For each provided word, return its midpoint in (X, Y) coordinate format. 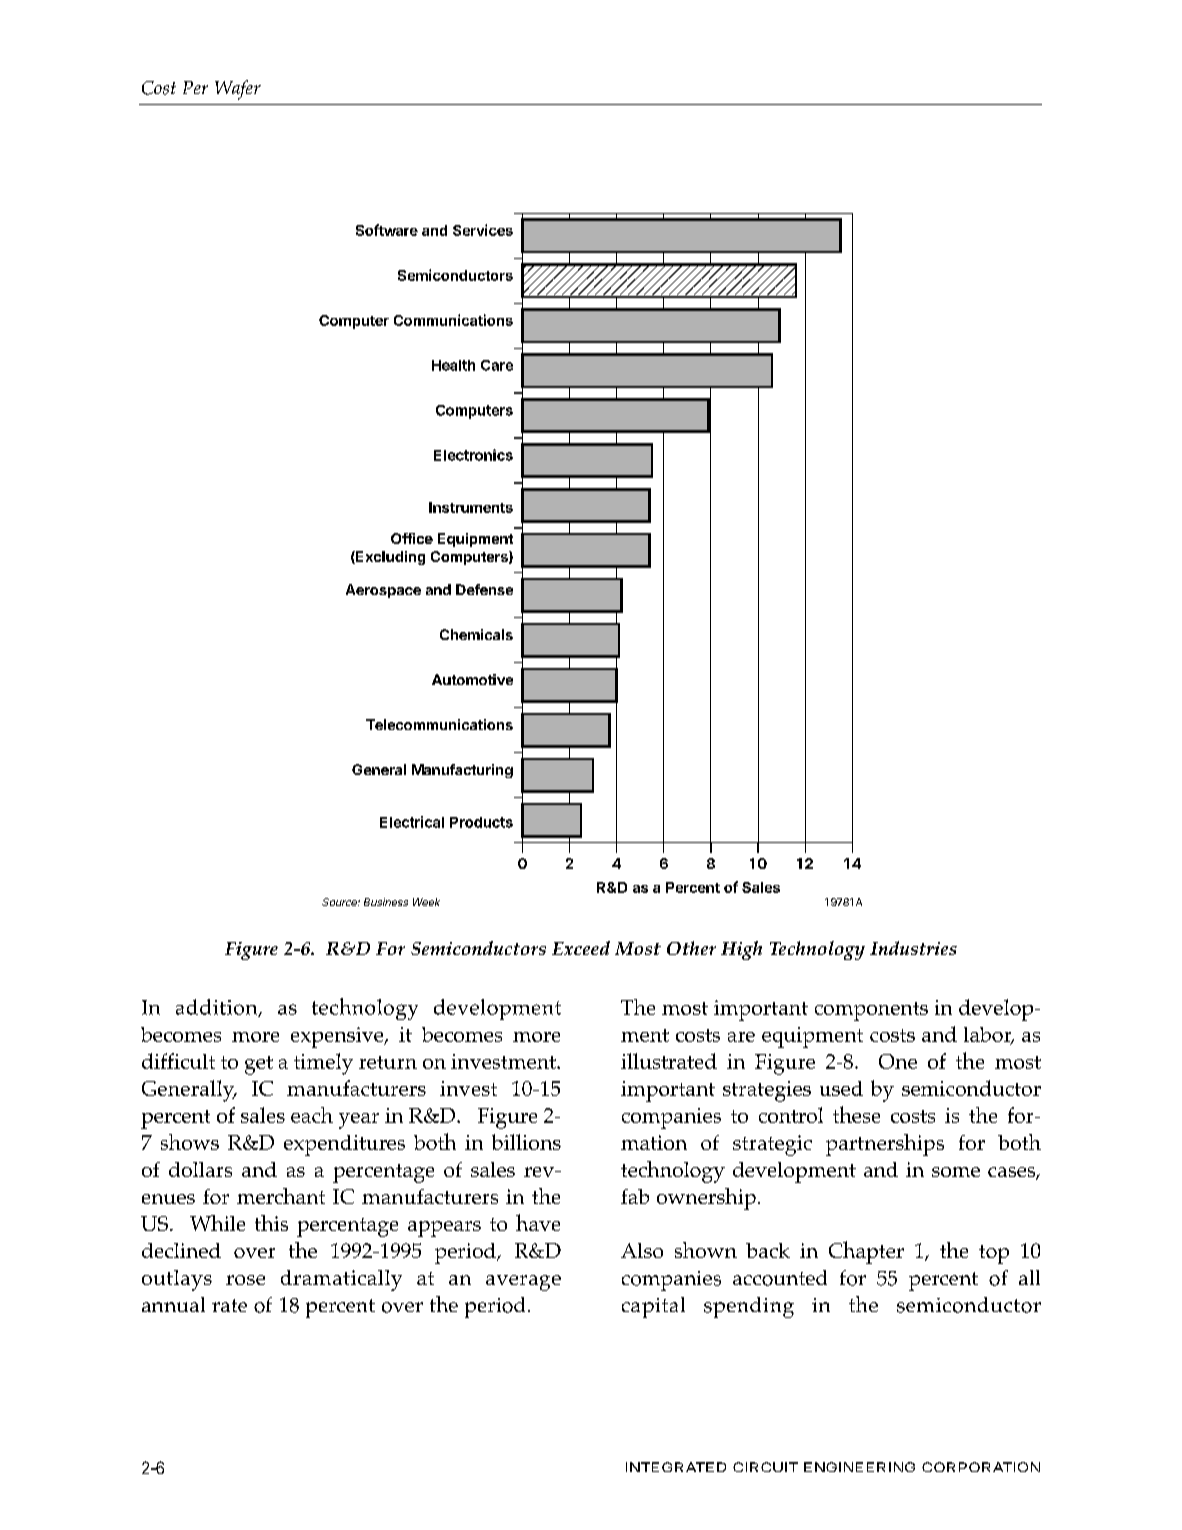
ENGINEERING (859, 1467)
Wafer (238, 90)
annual (173, 1304)
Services (483, 230)
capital (653, 1307)
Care (497, 365)
